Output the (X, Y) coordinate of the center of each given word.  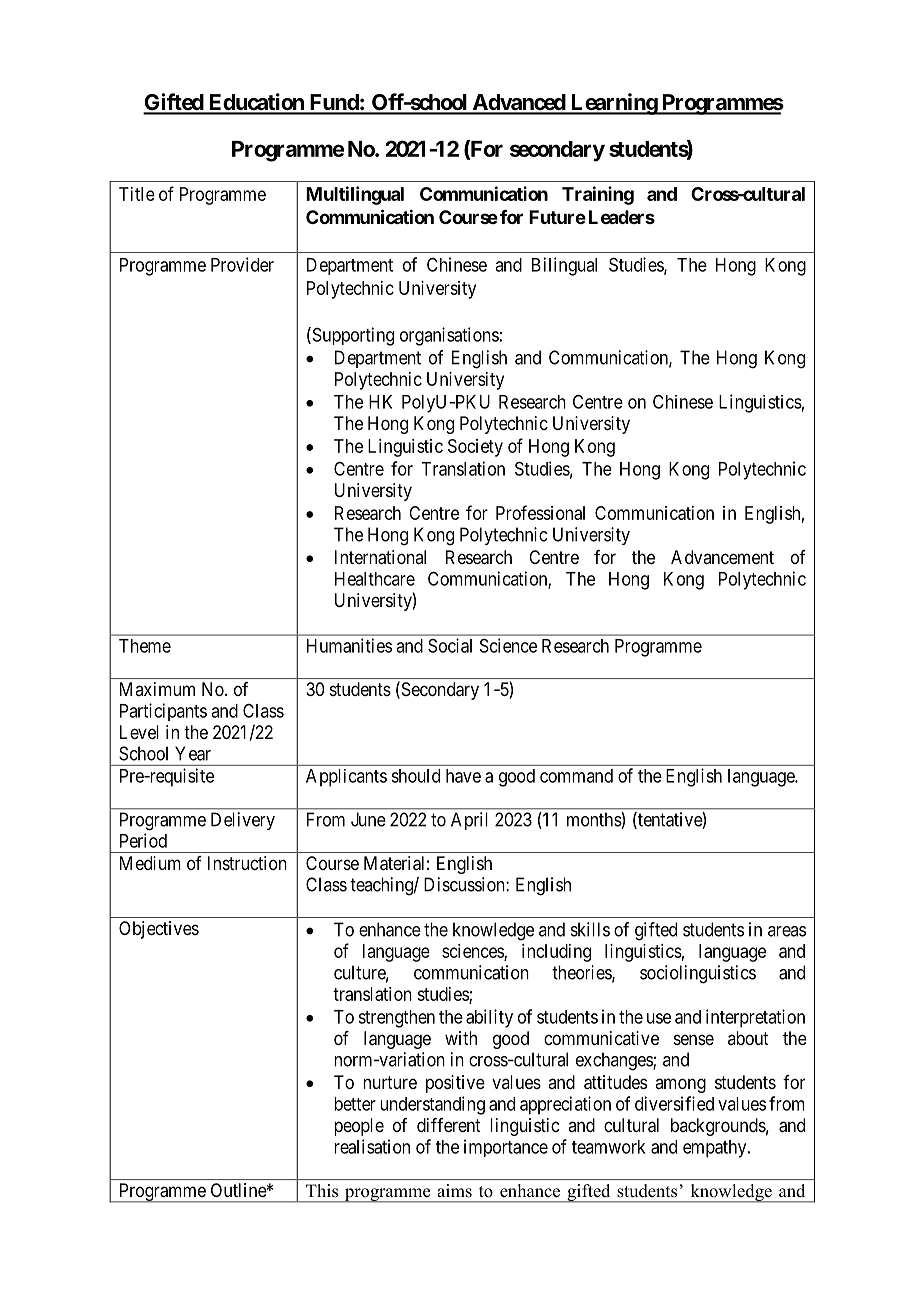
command (576, 776)
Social (450, 645)
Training (598, 195)
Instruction (247, 863)
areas (787, 931)
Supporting (352, 336)
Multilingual (355, 195)
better (355, 1104)
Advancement (722, 557)
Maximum (157, 689)
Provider (242, 264)
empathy (716, 1149)
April (469, 821)
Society (475, 448)
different (449, 1125)
